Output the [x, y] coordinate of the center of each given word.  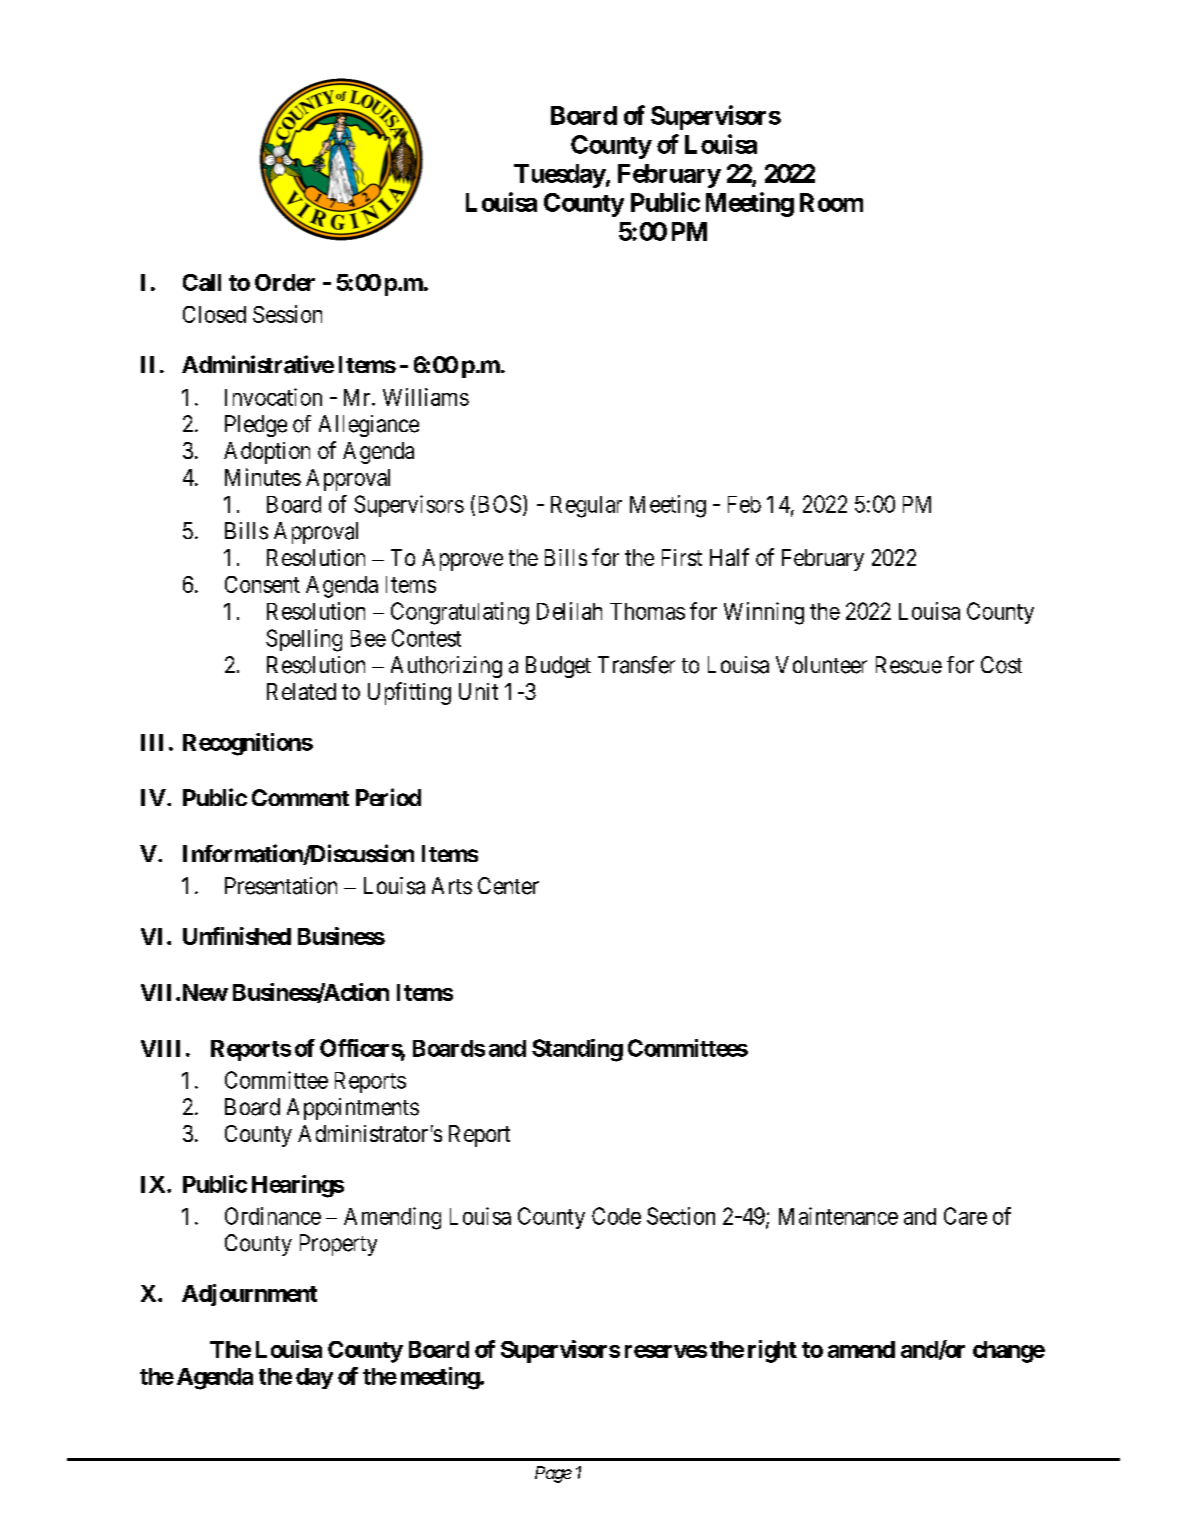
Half [729, 557]
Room [831, 202]
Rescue [909, 665]
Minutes [263, 477]
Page [553, 1474]
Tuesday [560, 176]
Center [508, 886]
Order [285, 282]
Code [616, 1216]
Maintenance [838, 1216]
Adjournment [249, 1295]
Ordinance [273, 1216]
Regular [586, 507]
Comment [300, 797]
